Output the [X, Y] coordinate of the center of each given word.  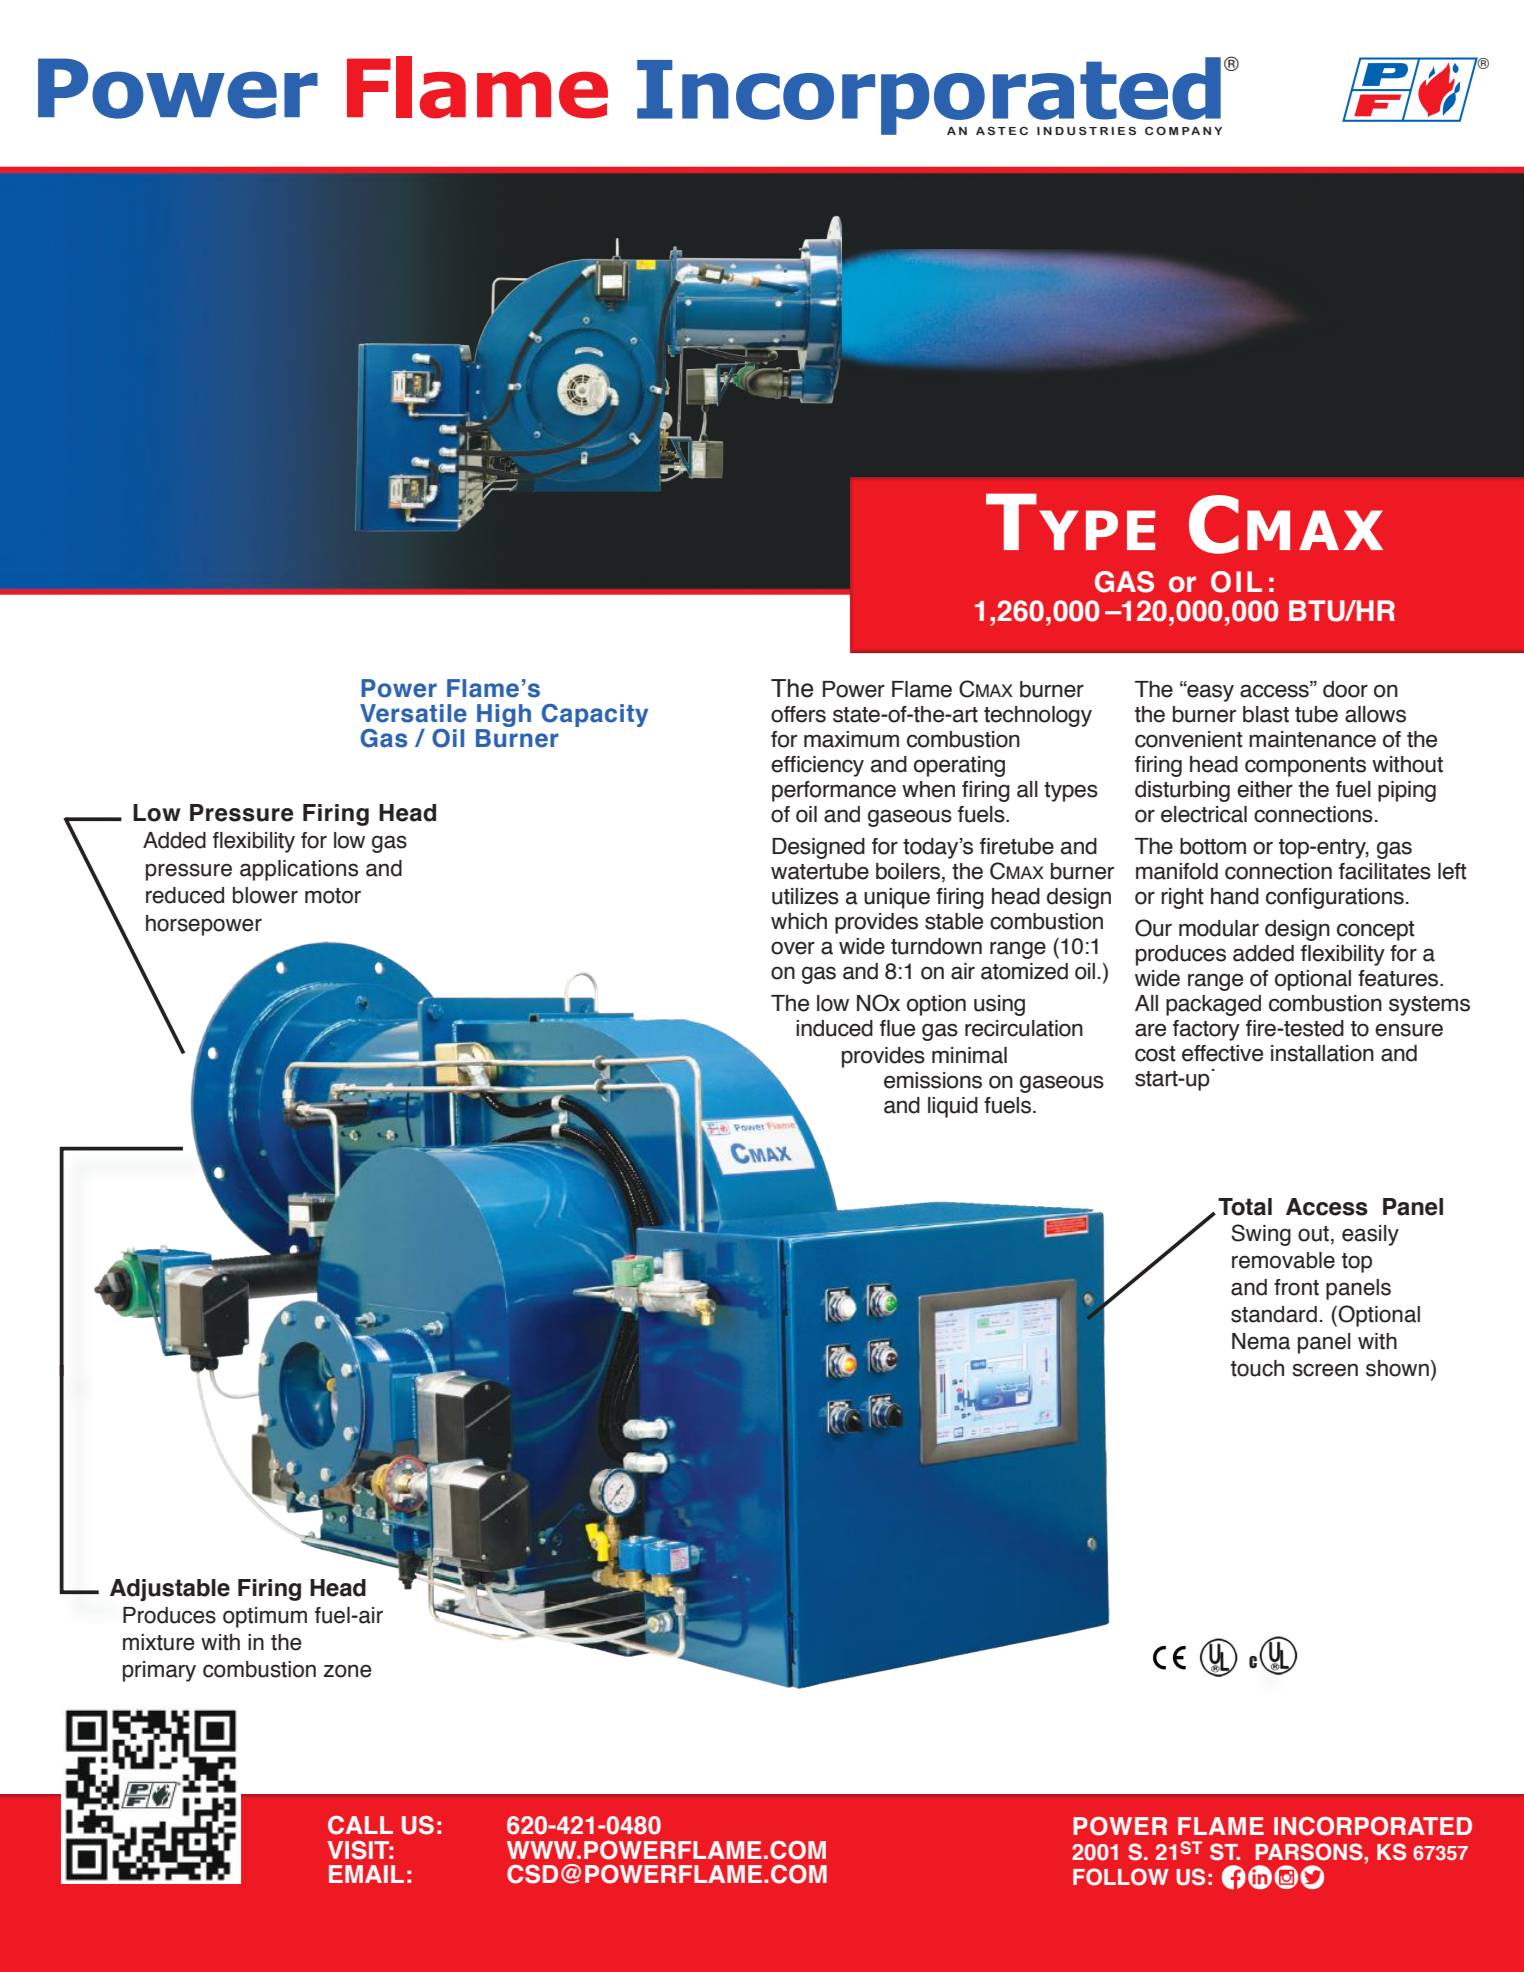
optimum [265, 1617]
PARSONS [1310, 1852]
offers [798, 714]
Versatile [413, 713]
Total [1245, 1207]
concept [1376, 931]
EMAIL [366, 1874]
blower [265, 895]
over [793, 948]
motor [333, 896]
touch [1257, 1368]
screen [1325, 1370]
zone [347, 1671]
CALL [360, 1825]
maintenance [1312, 739]
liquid [953, 1107]
